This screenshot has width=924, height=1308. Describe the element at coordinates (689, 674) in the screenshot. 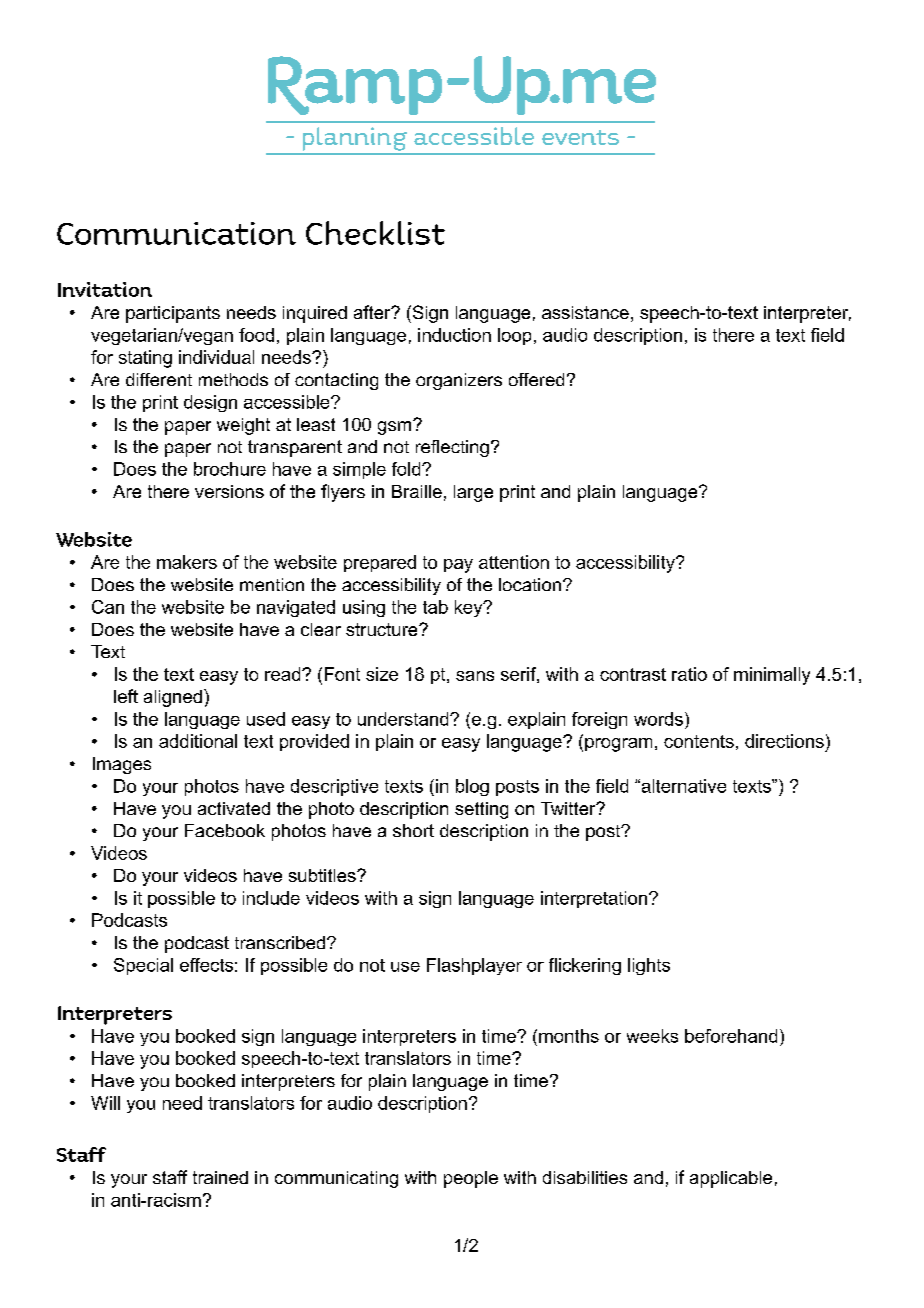

I see `ratio` at that location.
